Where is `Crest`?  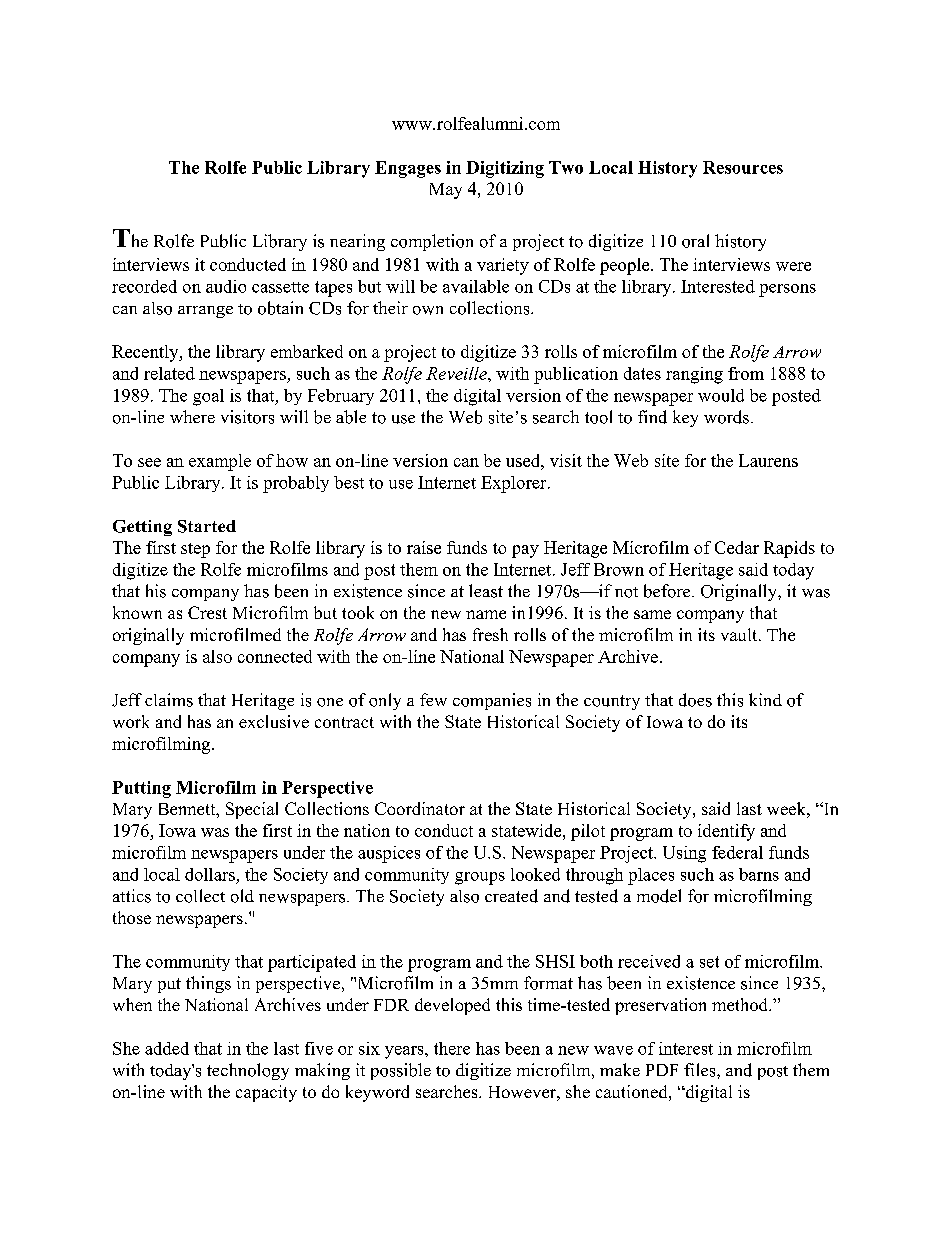
Crest is located at coordinates (207, 612).
